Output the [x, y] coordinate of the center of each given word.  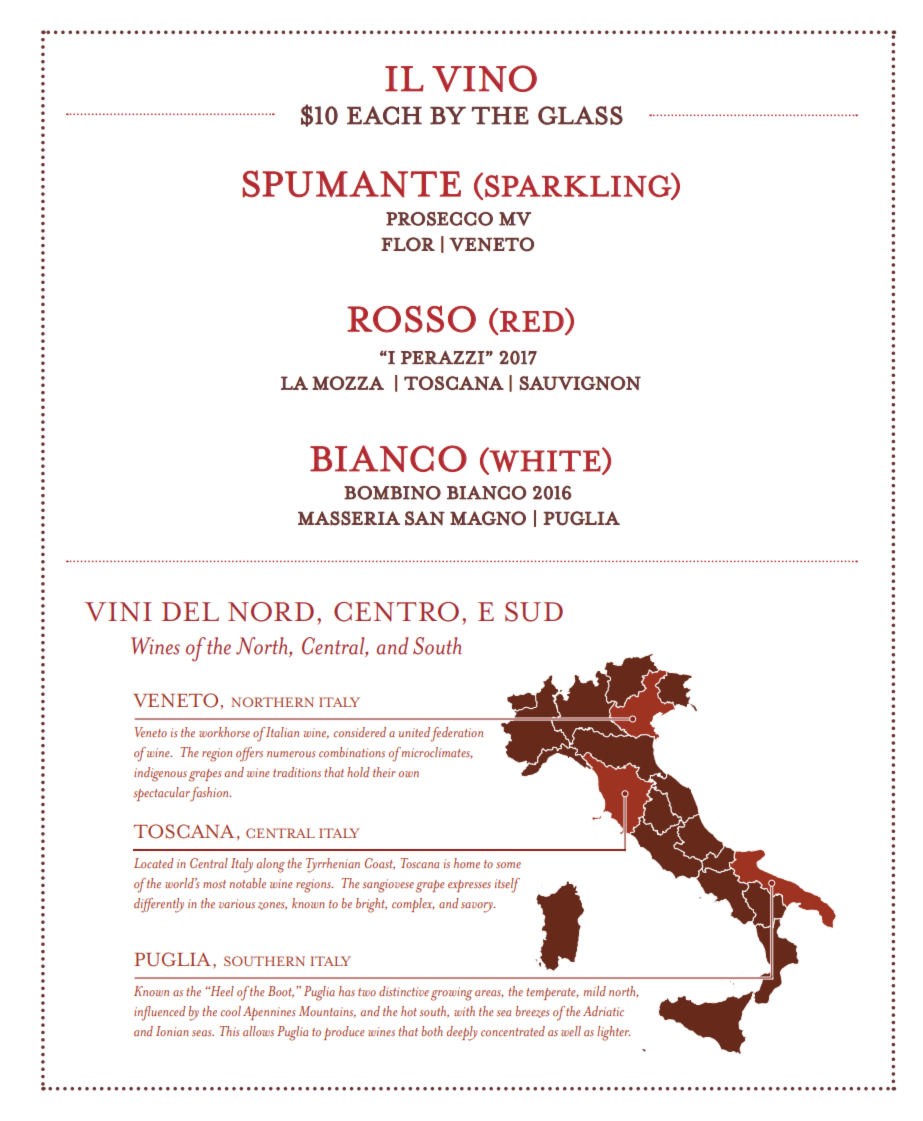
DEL [190, 611]
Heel [221, 991]
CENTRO [396, 612]
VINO [484, 78]
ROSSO [411, 319]
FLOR [408, 244]
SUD [534, 612]
